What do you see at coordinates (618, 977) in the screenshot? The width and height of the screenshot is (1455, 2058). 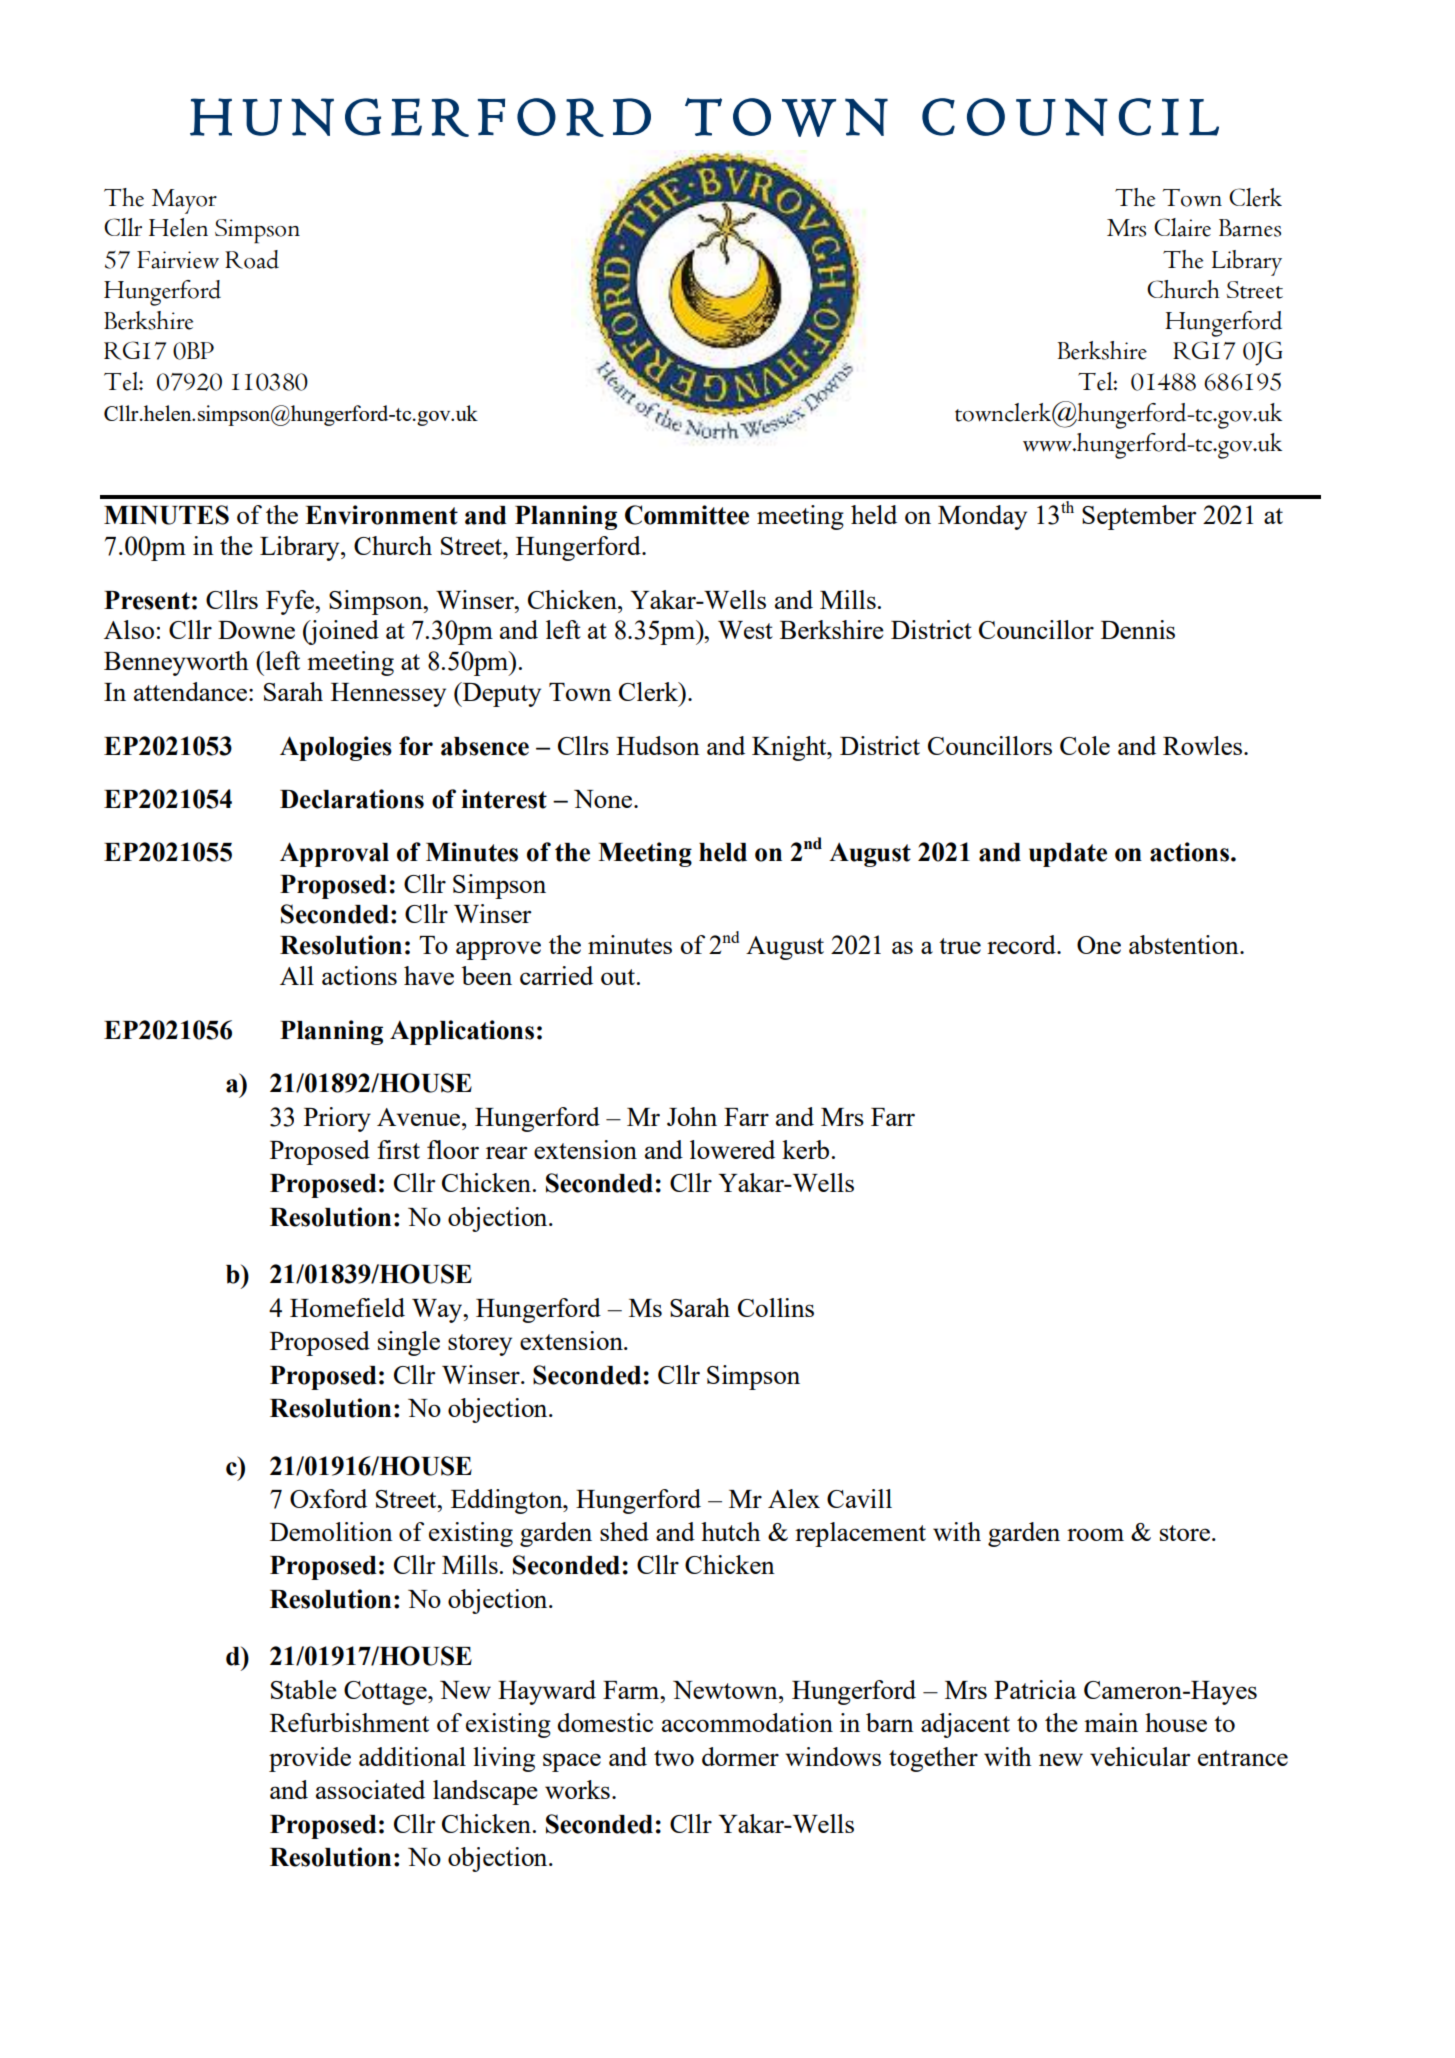 I see `out` at bounding box center [618, 977].
